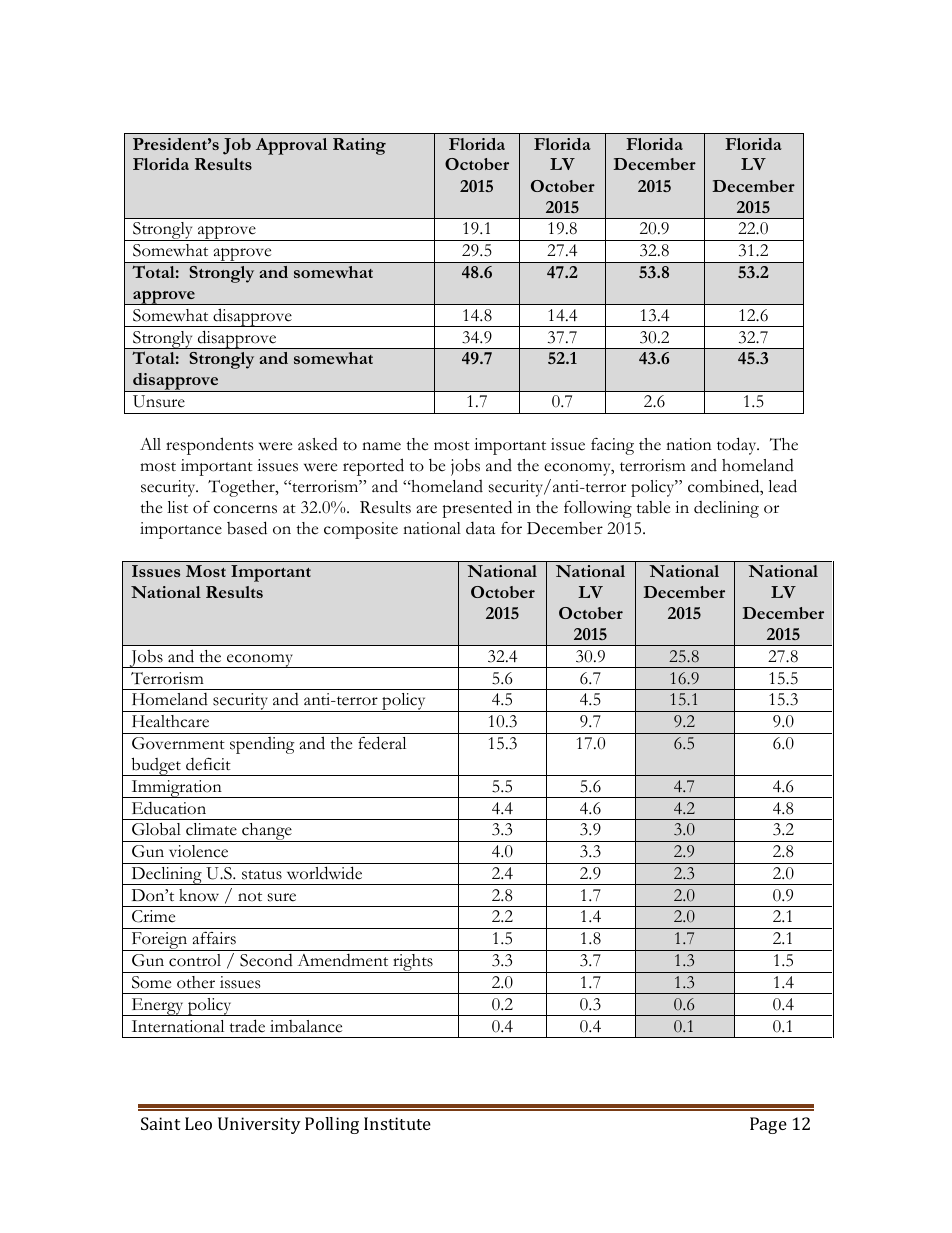 The image size is (952, 1233). What do you see at coordinates (653, 507) in the page?
I see `table` at bounding box center [653, 507].
